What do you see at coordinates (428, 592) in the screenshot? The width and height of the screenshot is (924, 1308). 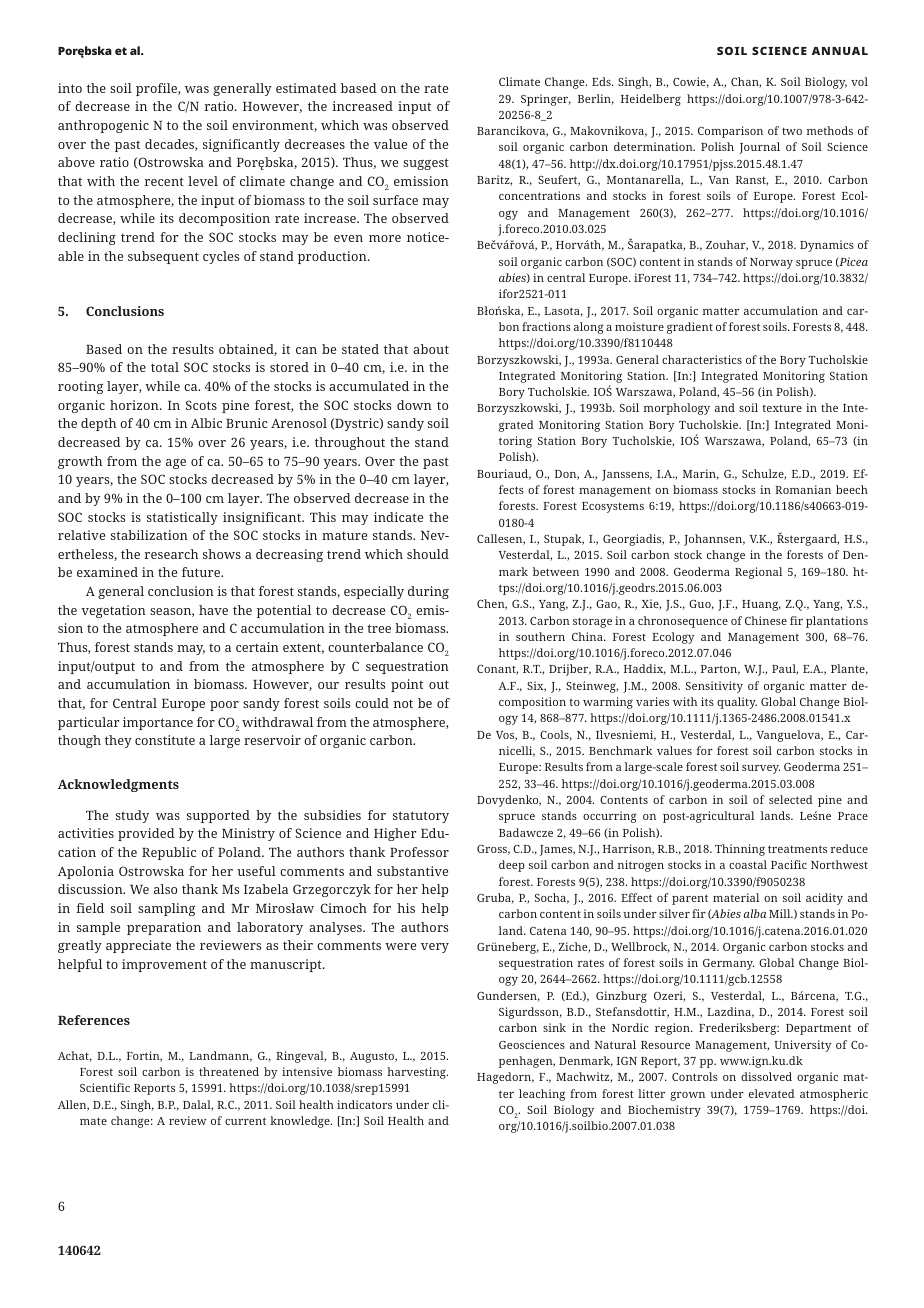 I see `during` at bounding box center [428, 592].
